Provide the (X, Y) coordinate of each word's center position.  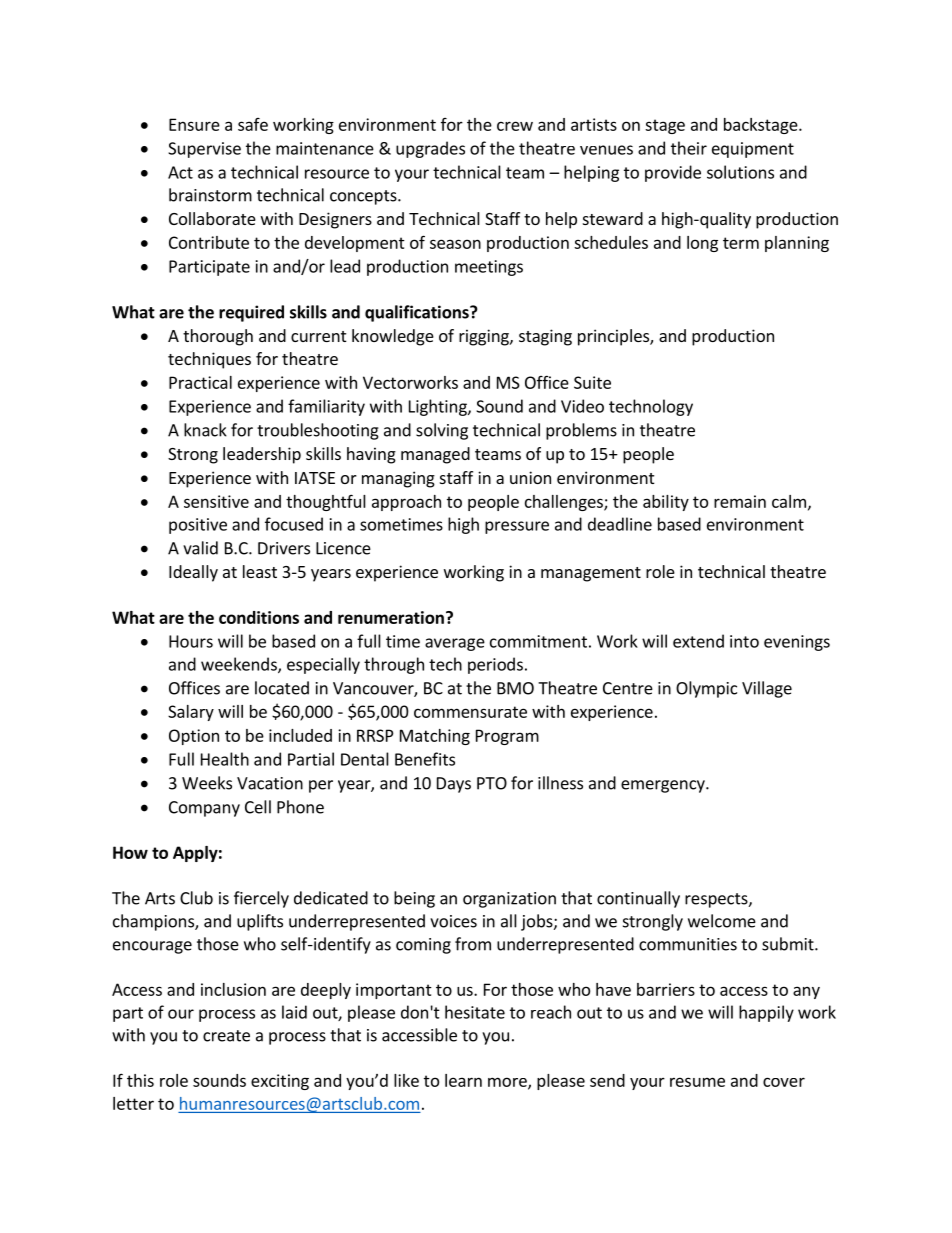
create (226, 1036)
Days (454, 785)
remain (740, 501)
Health (225, 759)
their (689, 148)
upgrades (430, 149)
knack (205, 430)
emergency (664, 786)
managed (435, 455)
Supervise (204, 150)
